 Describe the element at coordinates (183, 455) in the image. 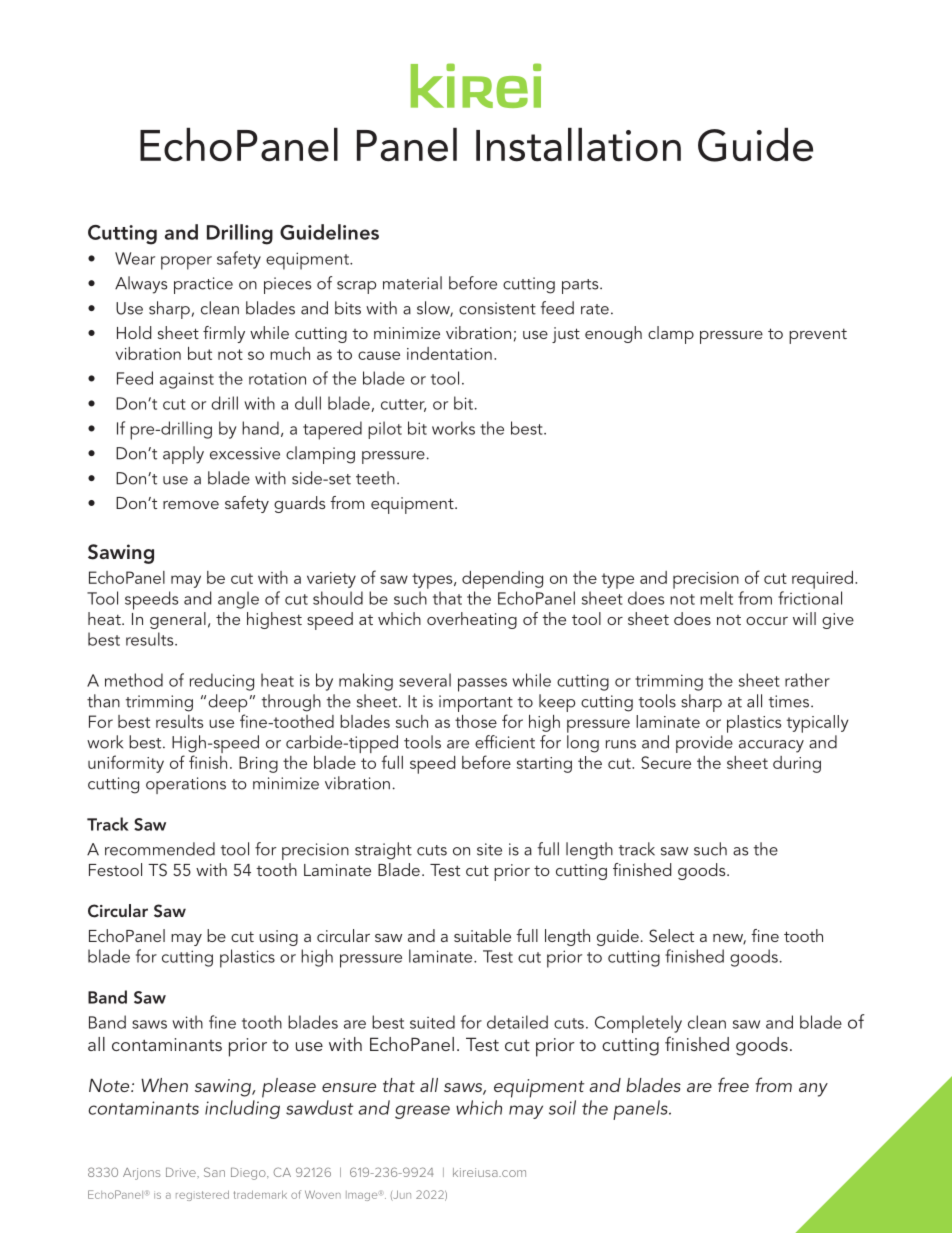

I see `apply` at that location.
